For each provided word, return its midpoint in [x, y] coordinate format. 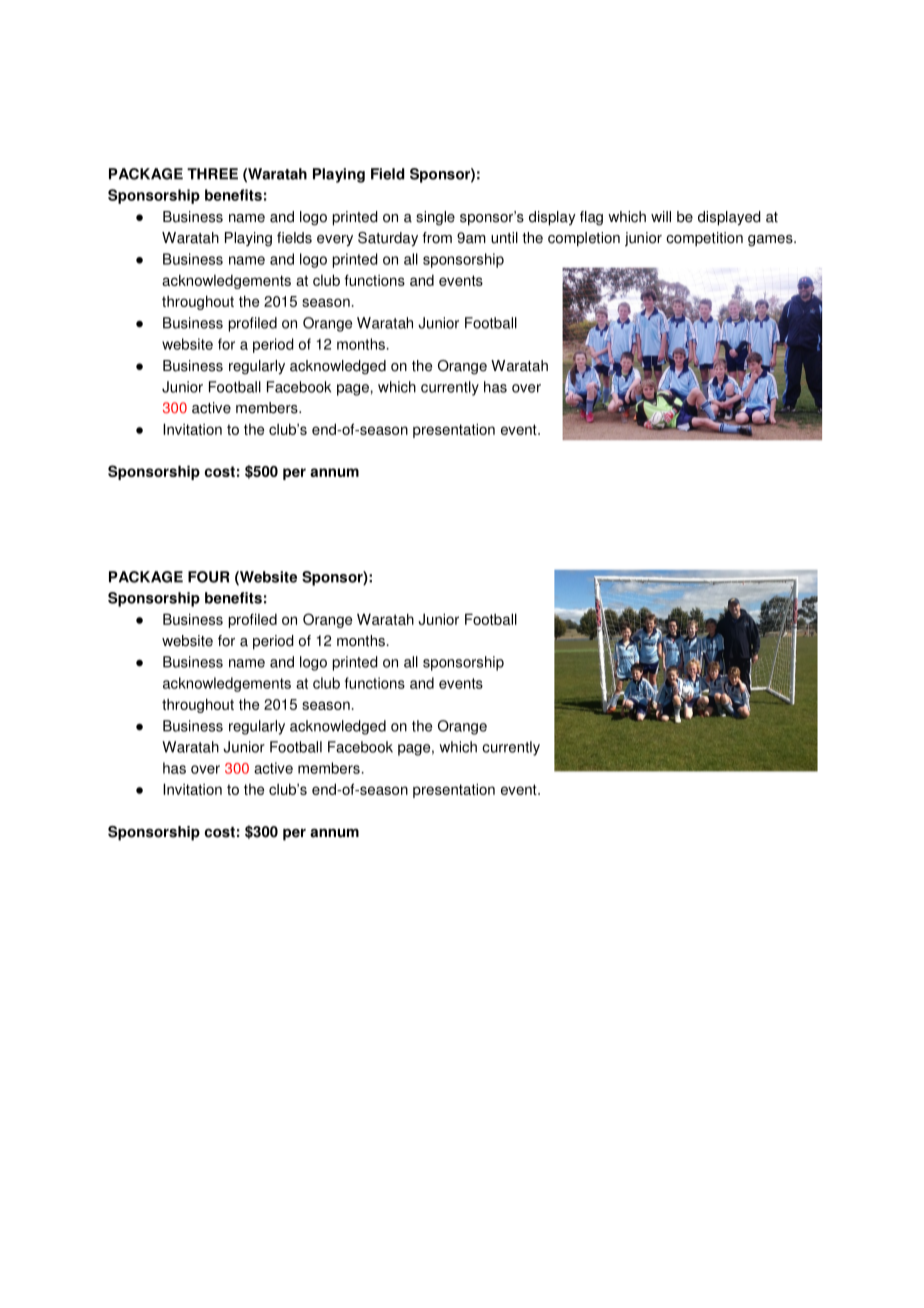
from [437, 238]
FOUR [209, 577]
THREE [212, 174]
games [771, 241]
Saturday [388, 239]
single [435, 218]
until [504, 238]
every [335, 241]
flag [591, 218]
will [661, 216]
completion [584, 239]
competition [704, 239]
